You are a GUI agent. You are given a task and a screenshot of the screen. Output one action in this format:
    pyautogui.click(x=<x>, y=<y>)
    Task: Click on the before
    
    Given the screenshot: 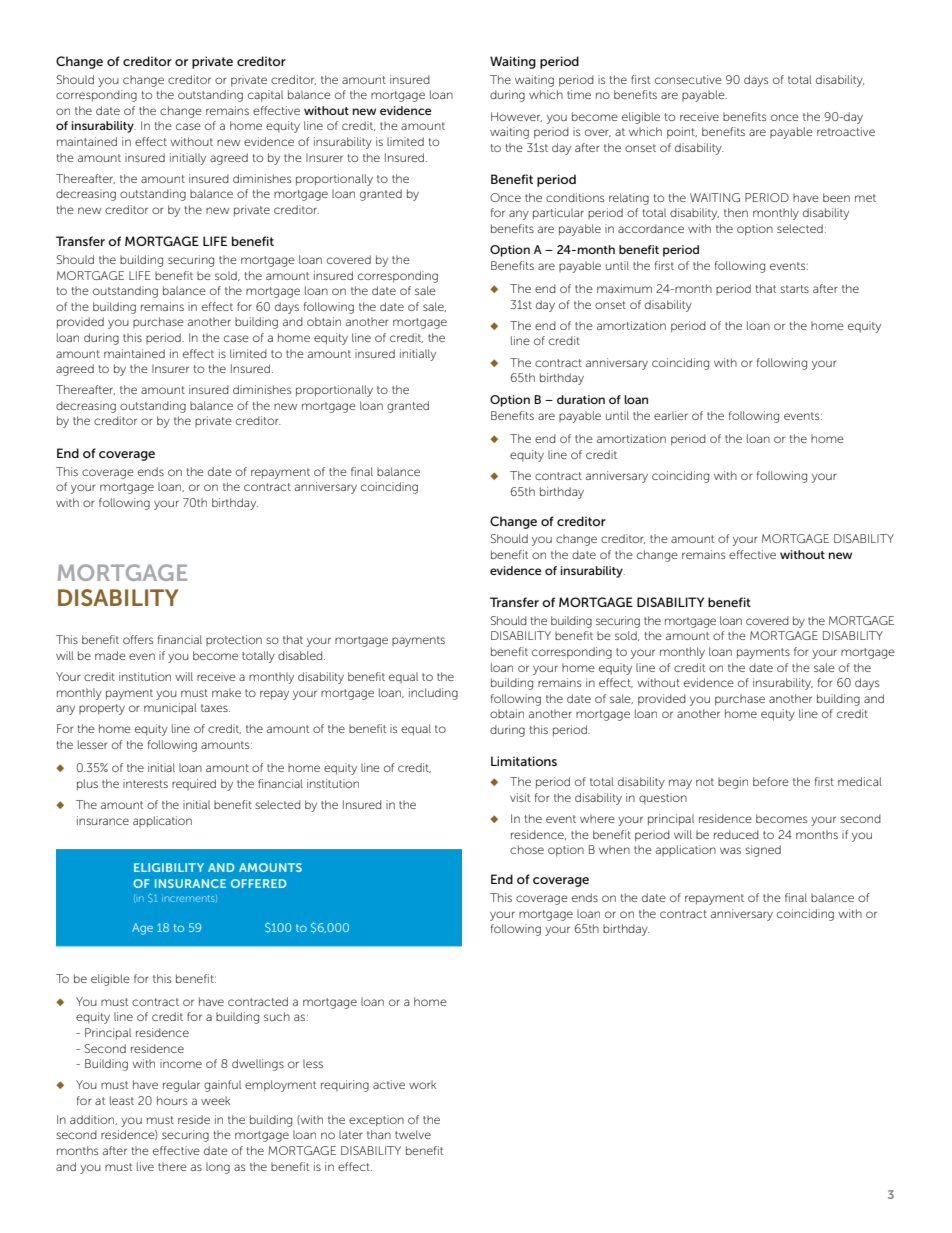 What is the action you would take?
    pyautogui.click(x=771, y=781)
